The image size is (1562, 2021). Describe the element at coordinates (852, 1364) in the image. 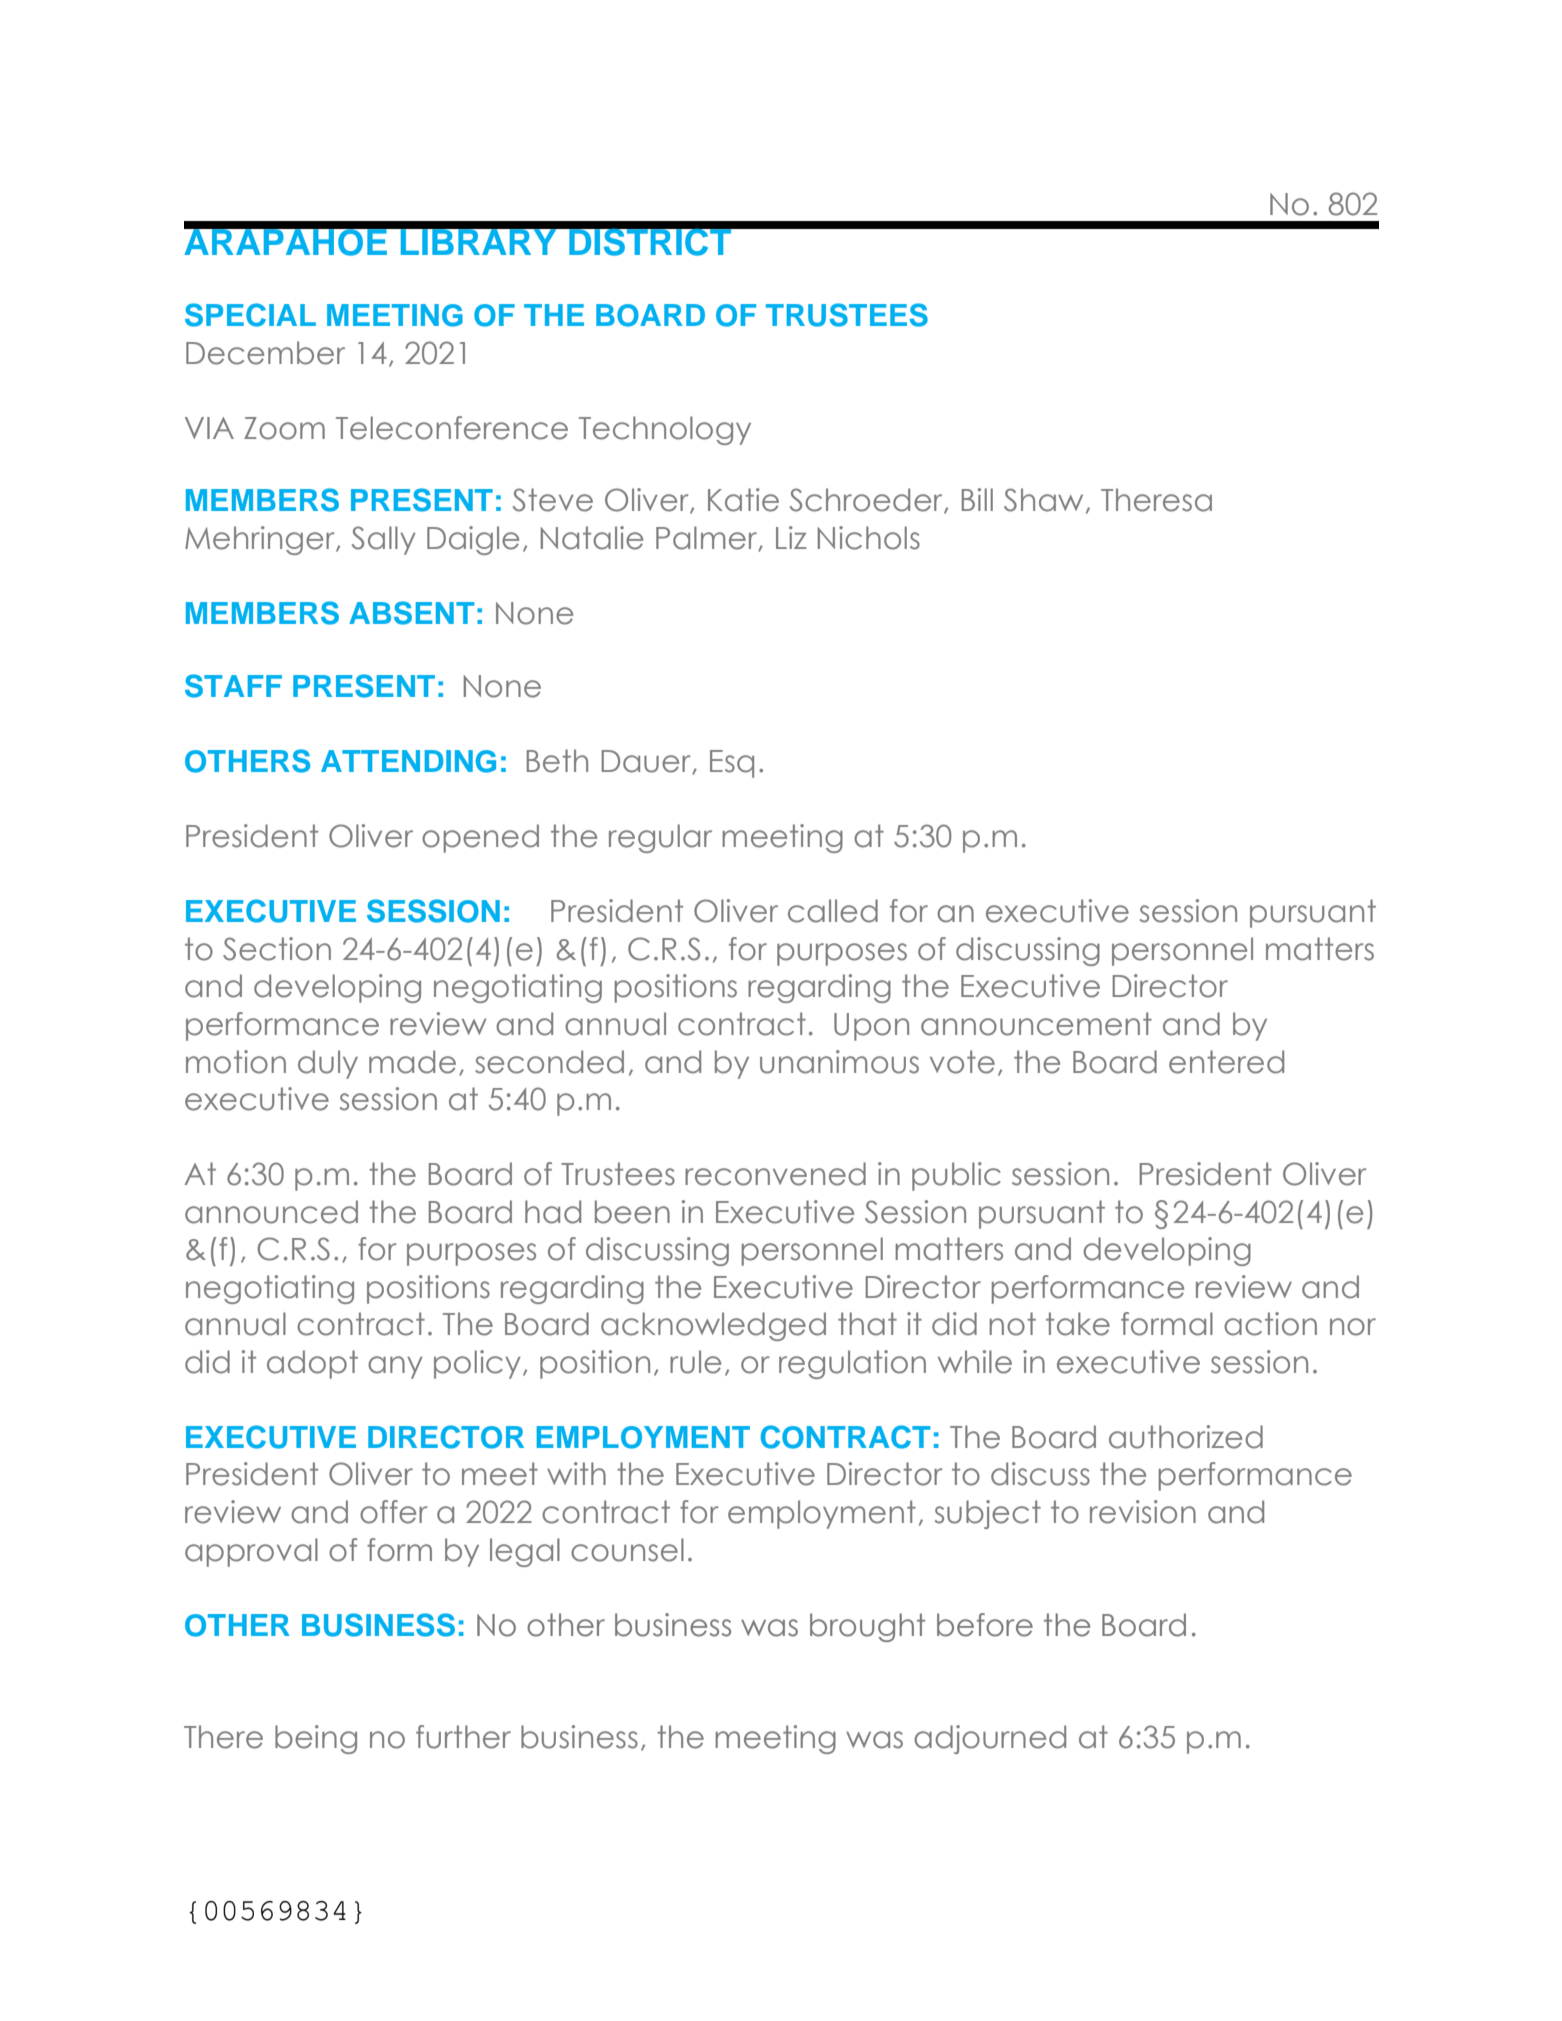

I see `regulation` at that location.
